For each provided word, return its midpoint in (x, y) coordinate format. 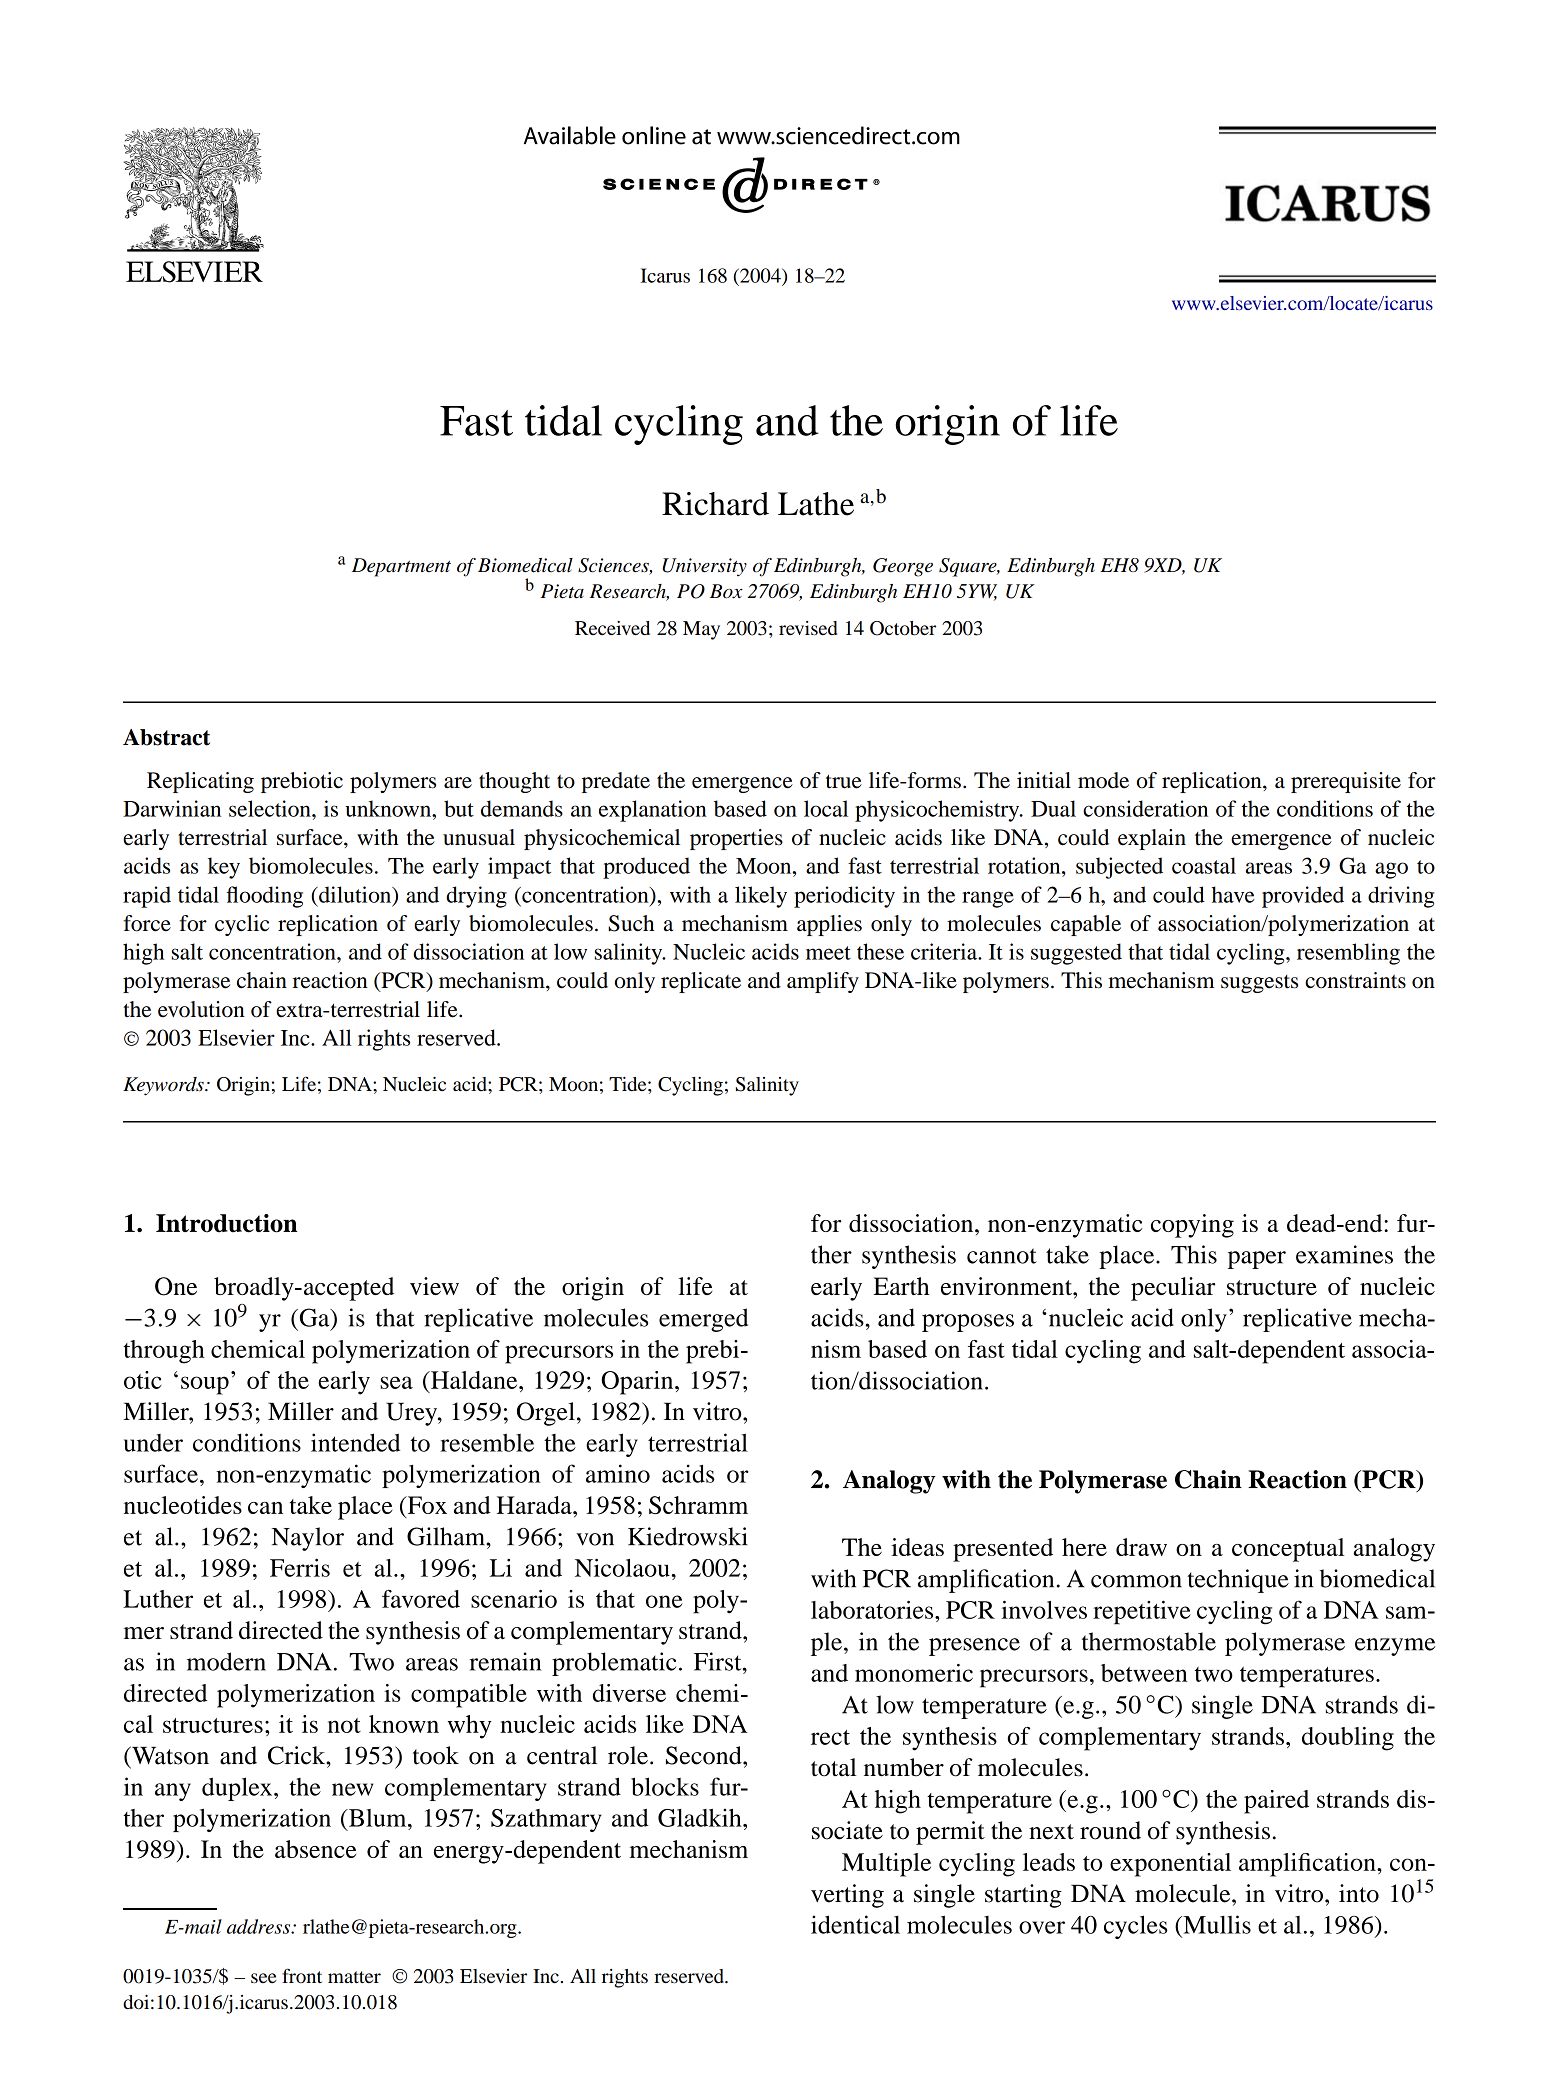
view (434, 1286)
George (903, 567)
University (704, 567)
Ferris (300, 1567)
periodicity (844, 897)
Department (401, 567)
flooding (264, 897)
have (1233, 894)
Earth (901, 1286)
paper (1257, 1260)
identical (855, 1924)
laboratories (873, 1609)
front (302, 1975)
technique (1238, 1581)
